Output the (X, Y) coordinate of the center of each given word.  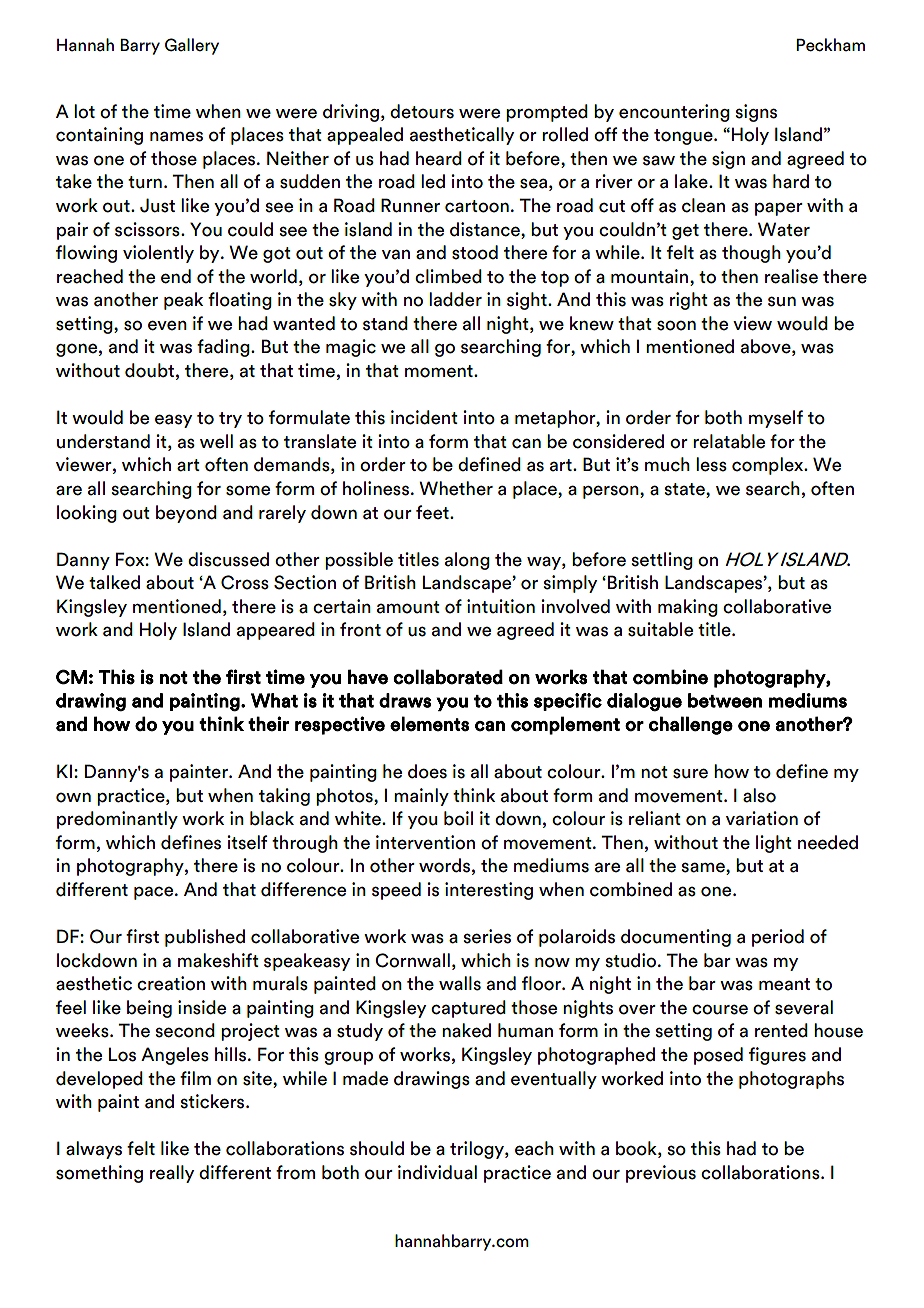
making (688, 608)
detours (422, 111)
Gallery (192, 46)
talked (114, 582)
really (172, 1174)
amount (408, 607)
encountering (674, 113)
